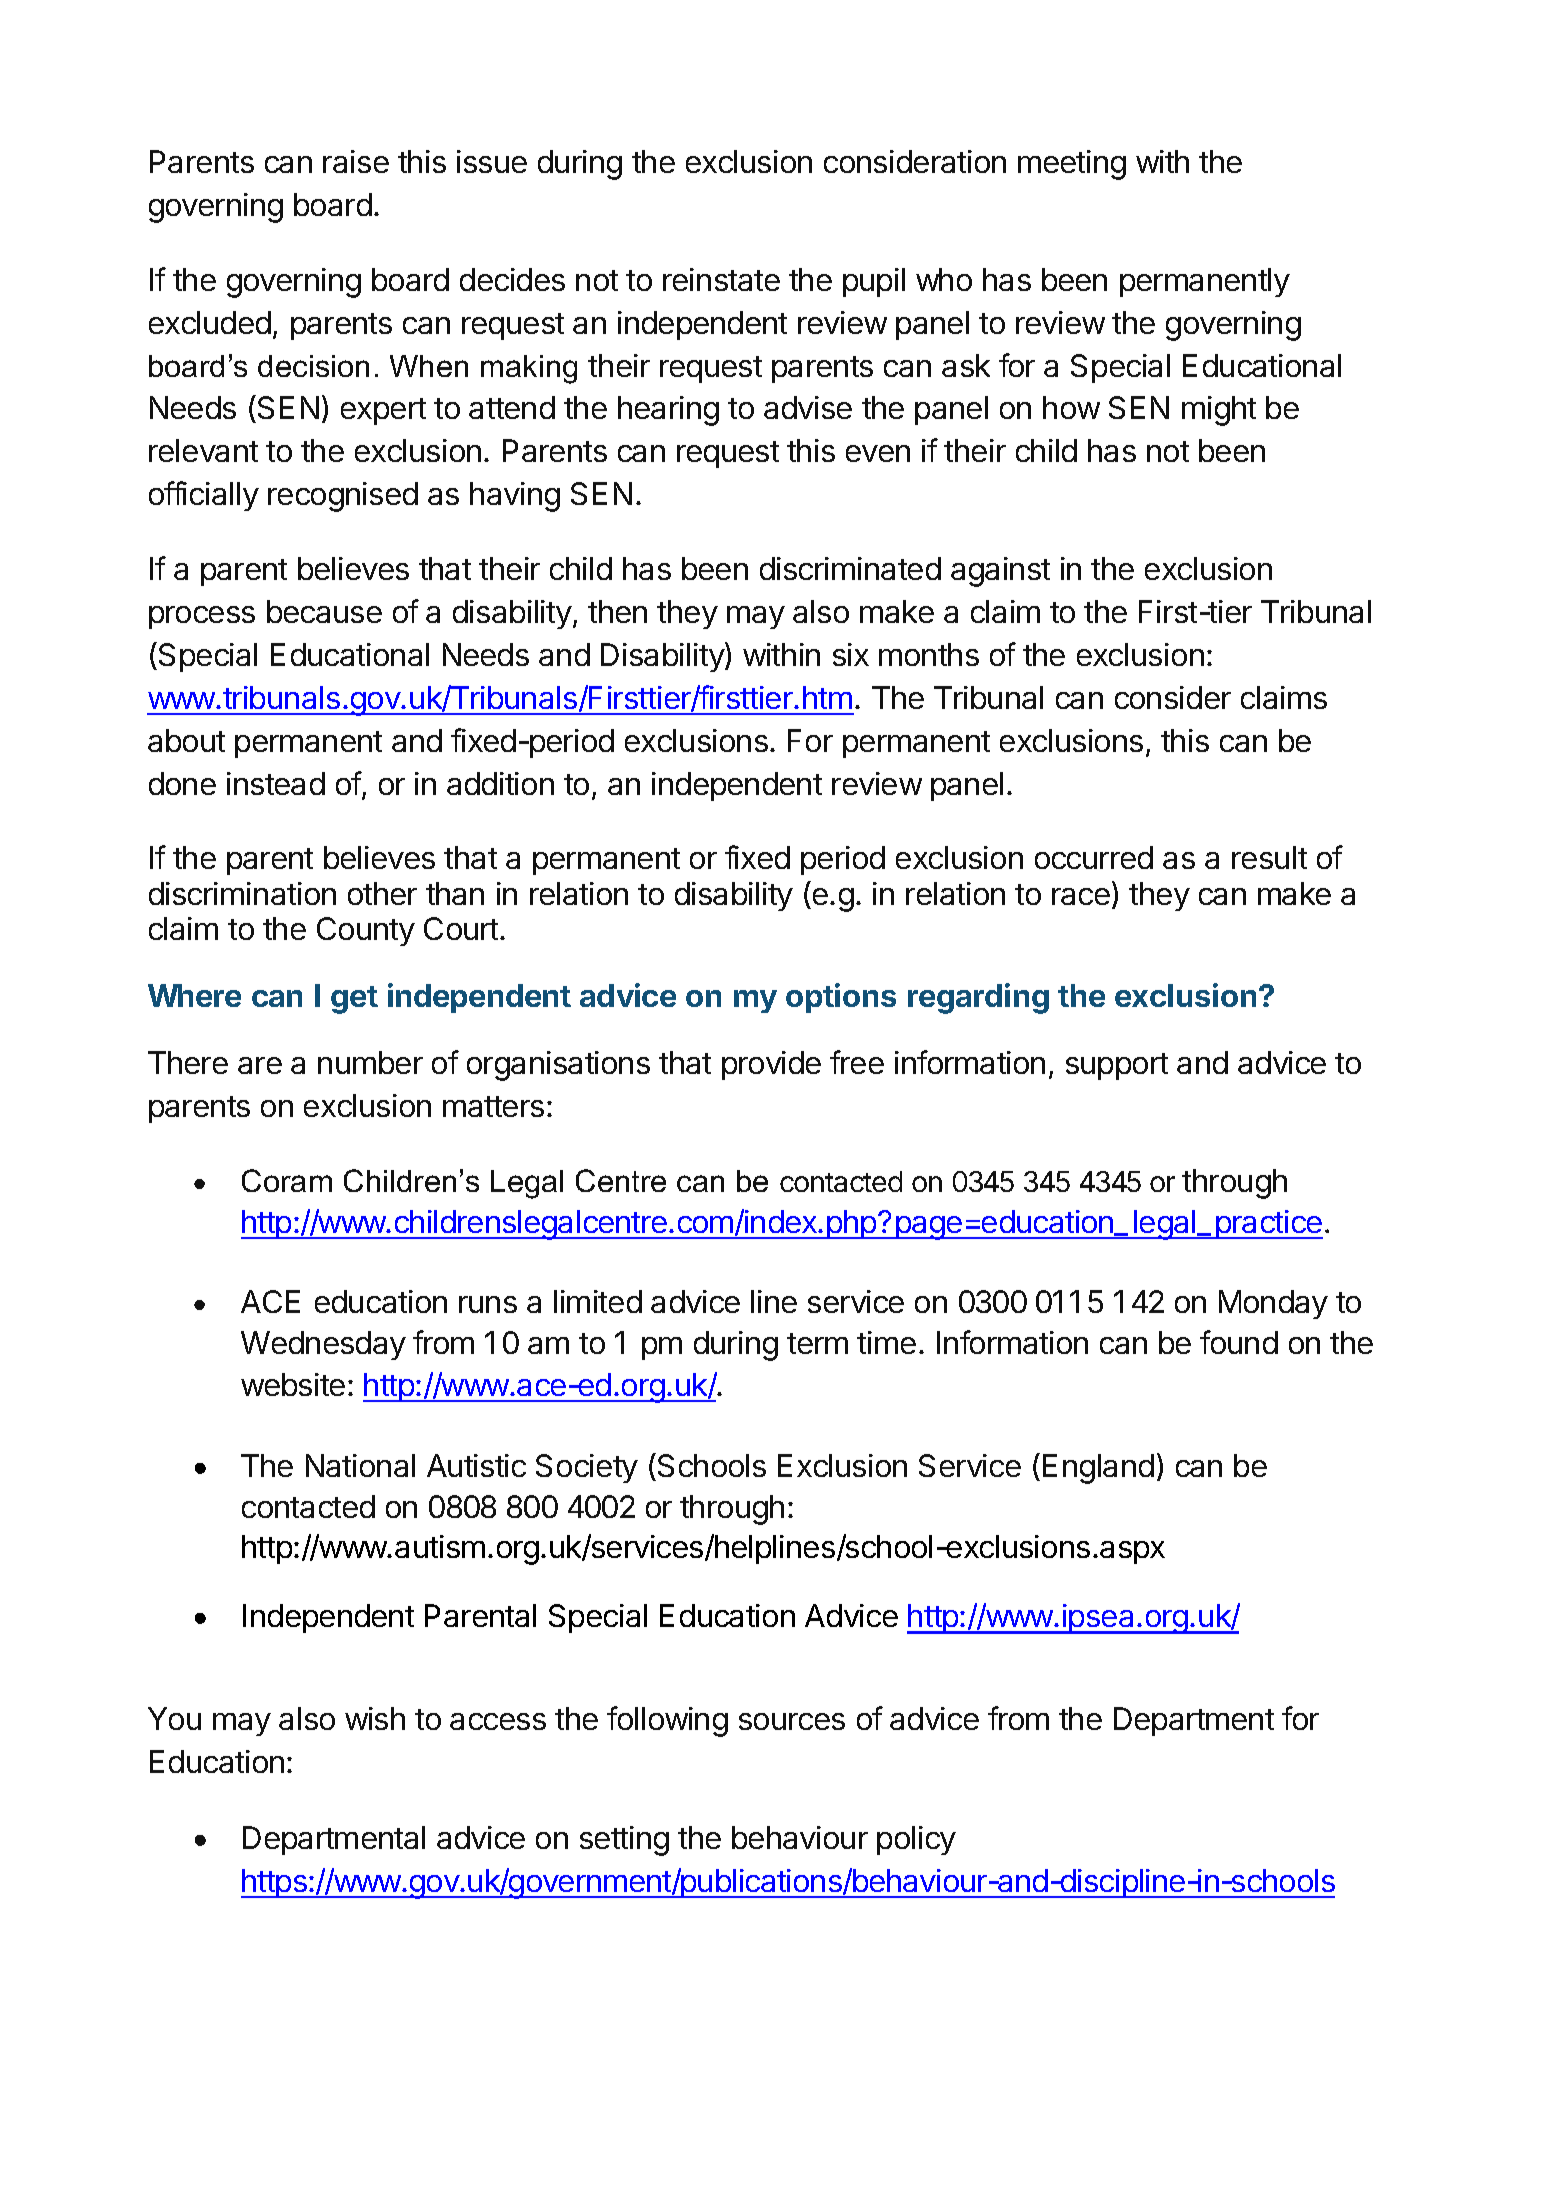 This page has height=2186, width=1546. Describe the element at coordinates (375, 1718) in the page. I see `wish` at that location.
